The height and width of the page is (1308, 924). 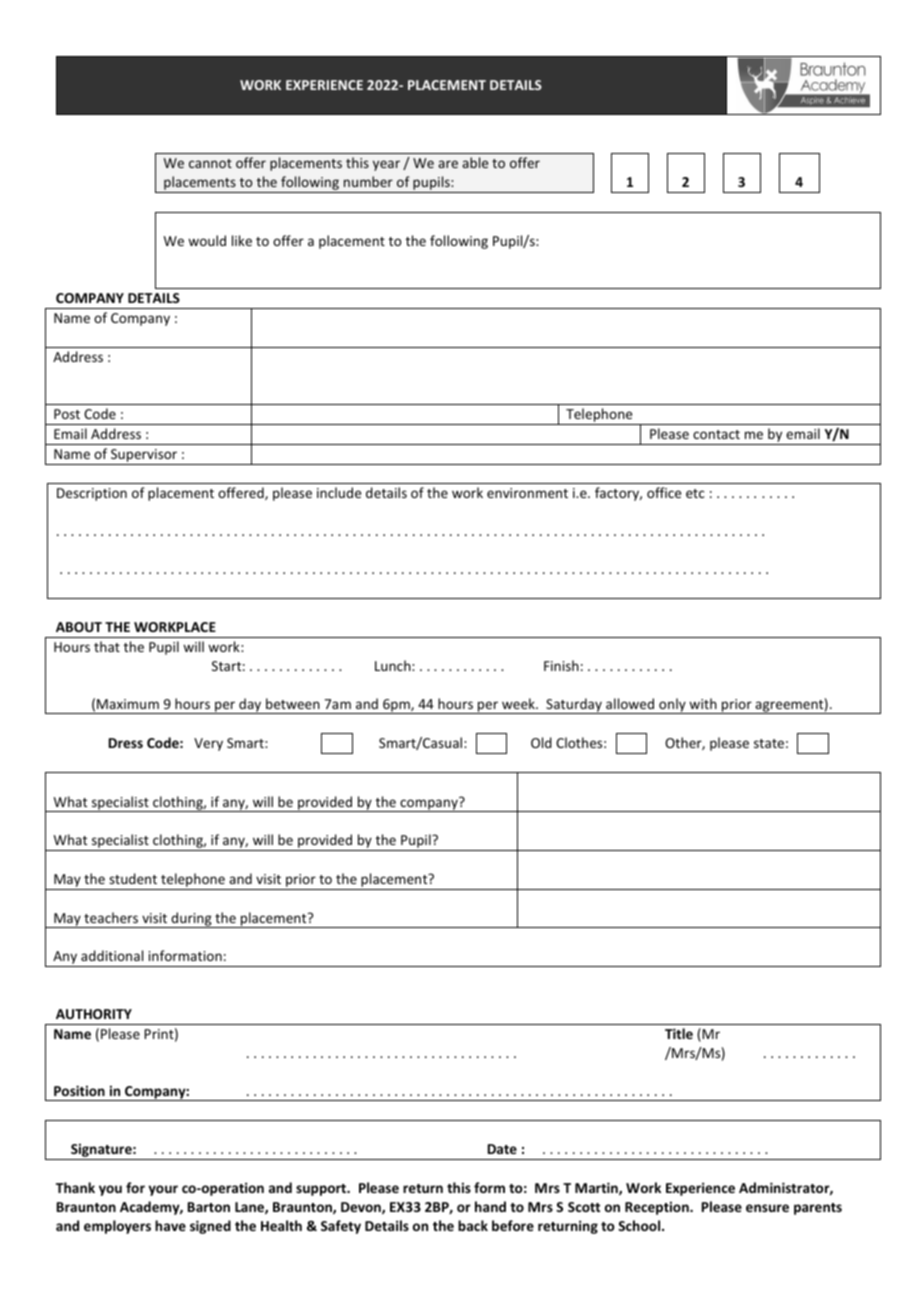 I want to click on ensure, so click(x=767, y=1208).
